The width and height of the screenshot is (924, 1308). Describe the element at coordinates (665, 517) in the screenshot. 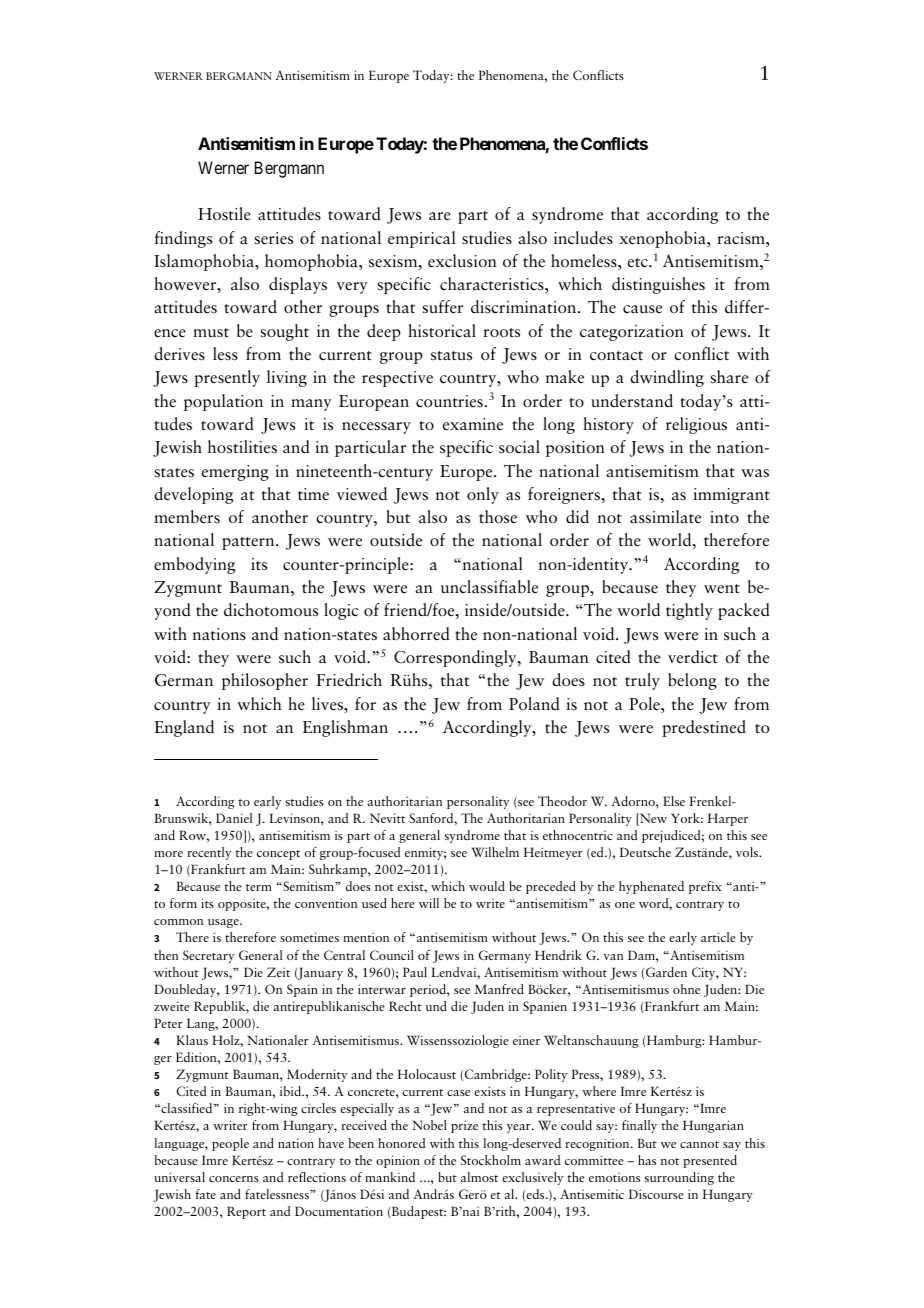

I see `assimilate` at that location.
